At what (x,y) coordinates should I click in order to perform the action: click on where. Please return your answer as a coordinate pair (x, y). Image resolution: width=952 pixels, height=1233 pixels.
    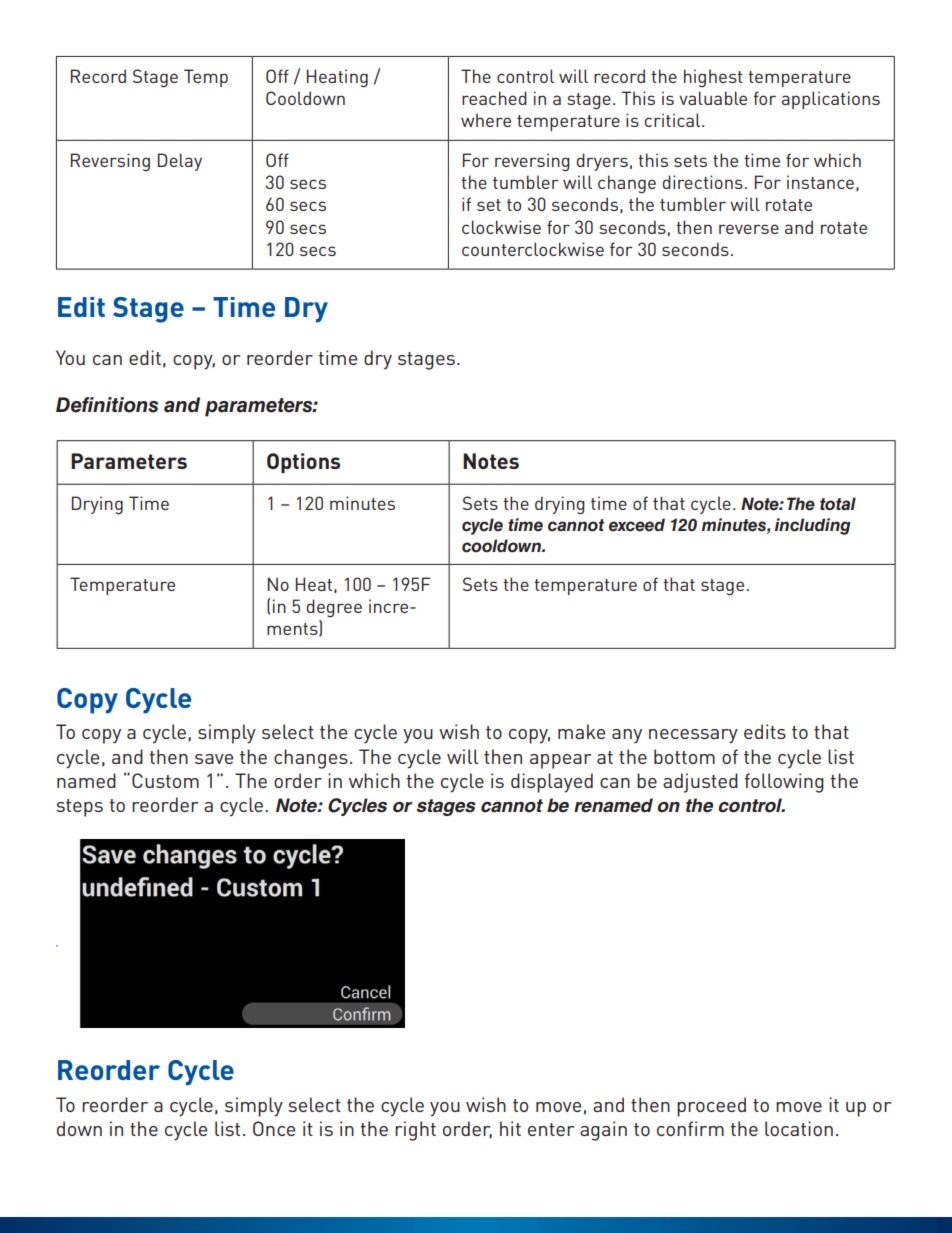
    Looking at the image, I should click on (486, 120).
